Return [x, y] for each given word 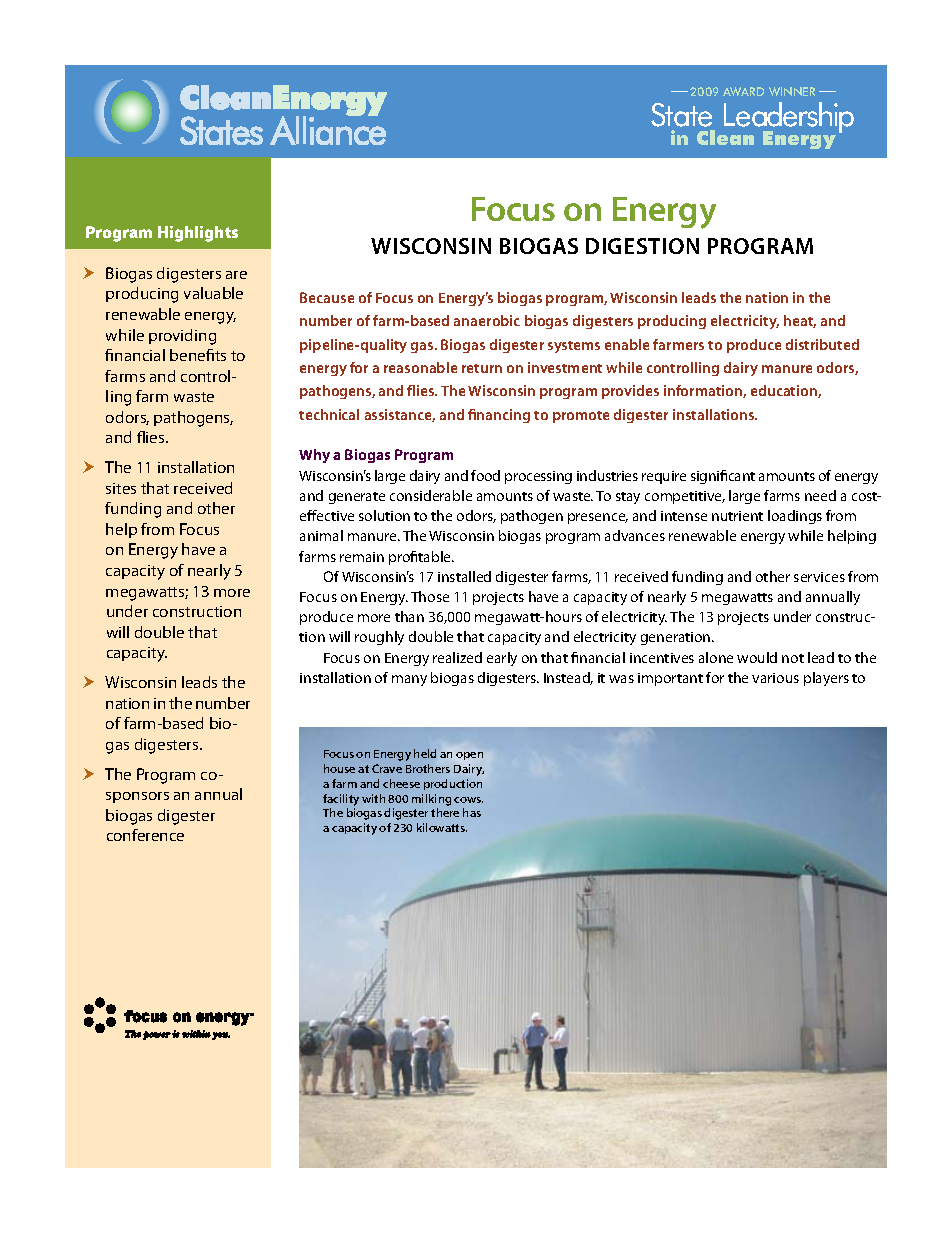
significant [723, 477]
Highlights [198, 234]
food [485, 475]
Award [743, 91]
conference [145, 835]
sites [121, 488]
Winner [792, 91]
